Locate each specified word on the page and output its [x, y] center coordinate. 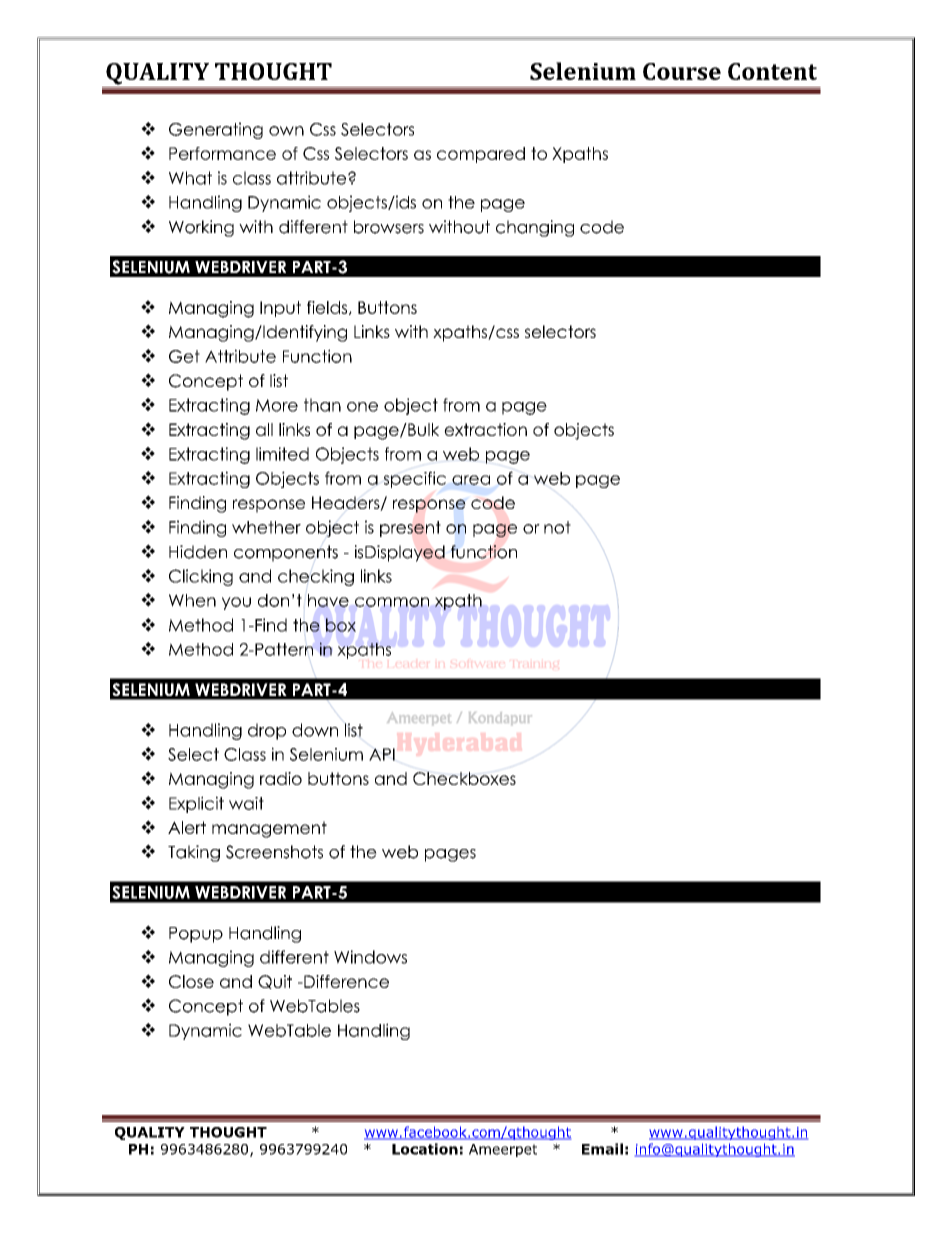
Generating [216, 130]
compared [481, 155]
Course [682, 71]
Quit [275, 982]
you [236, 603]
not [557, 527]
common [392, 602]
